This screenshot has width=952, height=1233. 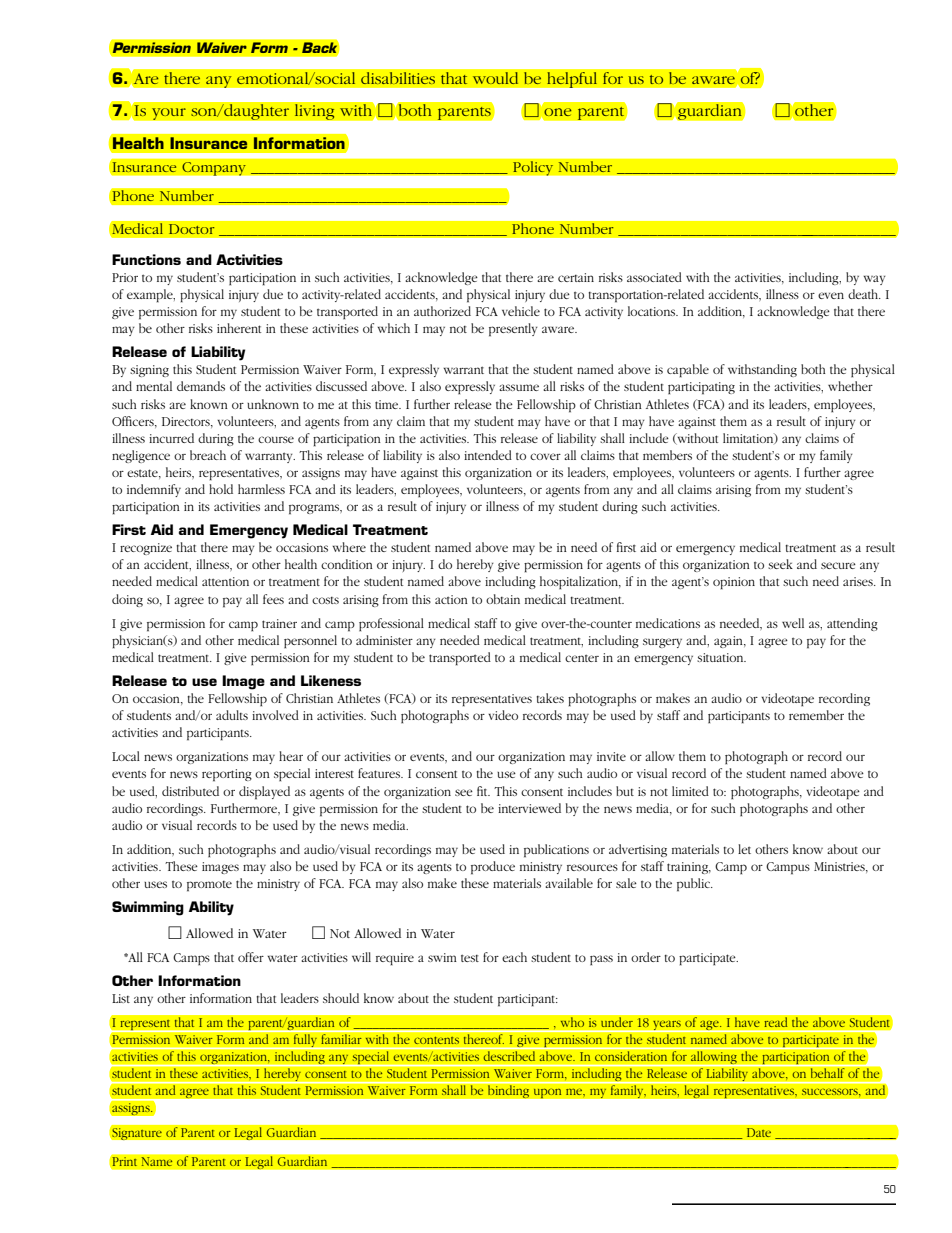 What do you see at coordinates (529, 808) in the screenshot?
I see `interviewed` at bounding box center [529, 808].
